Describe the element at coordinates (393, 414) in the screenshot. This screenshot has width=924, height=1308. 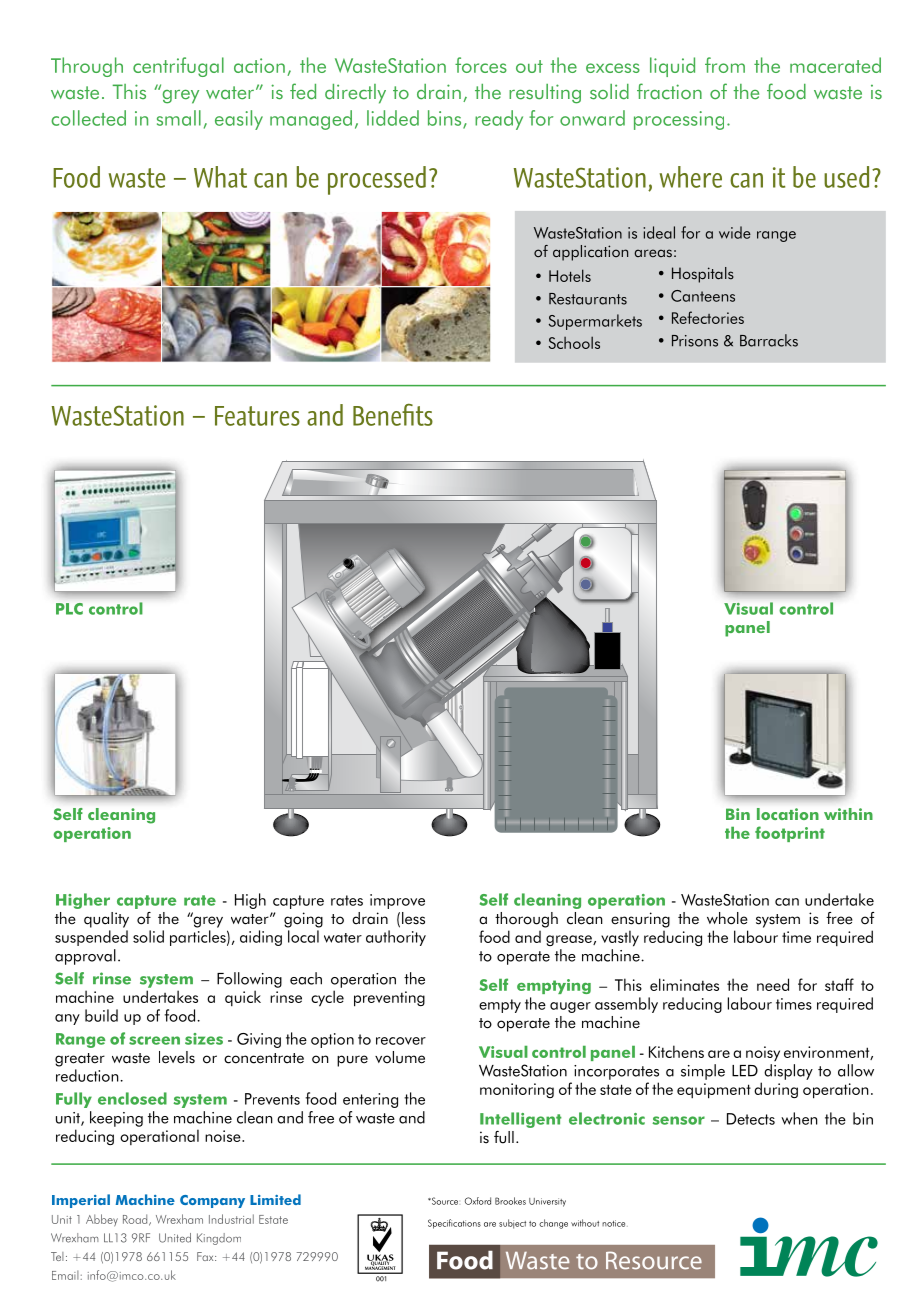
I see `Benefits` at that location.
